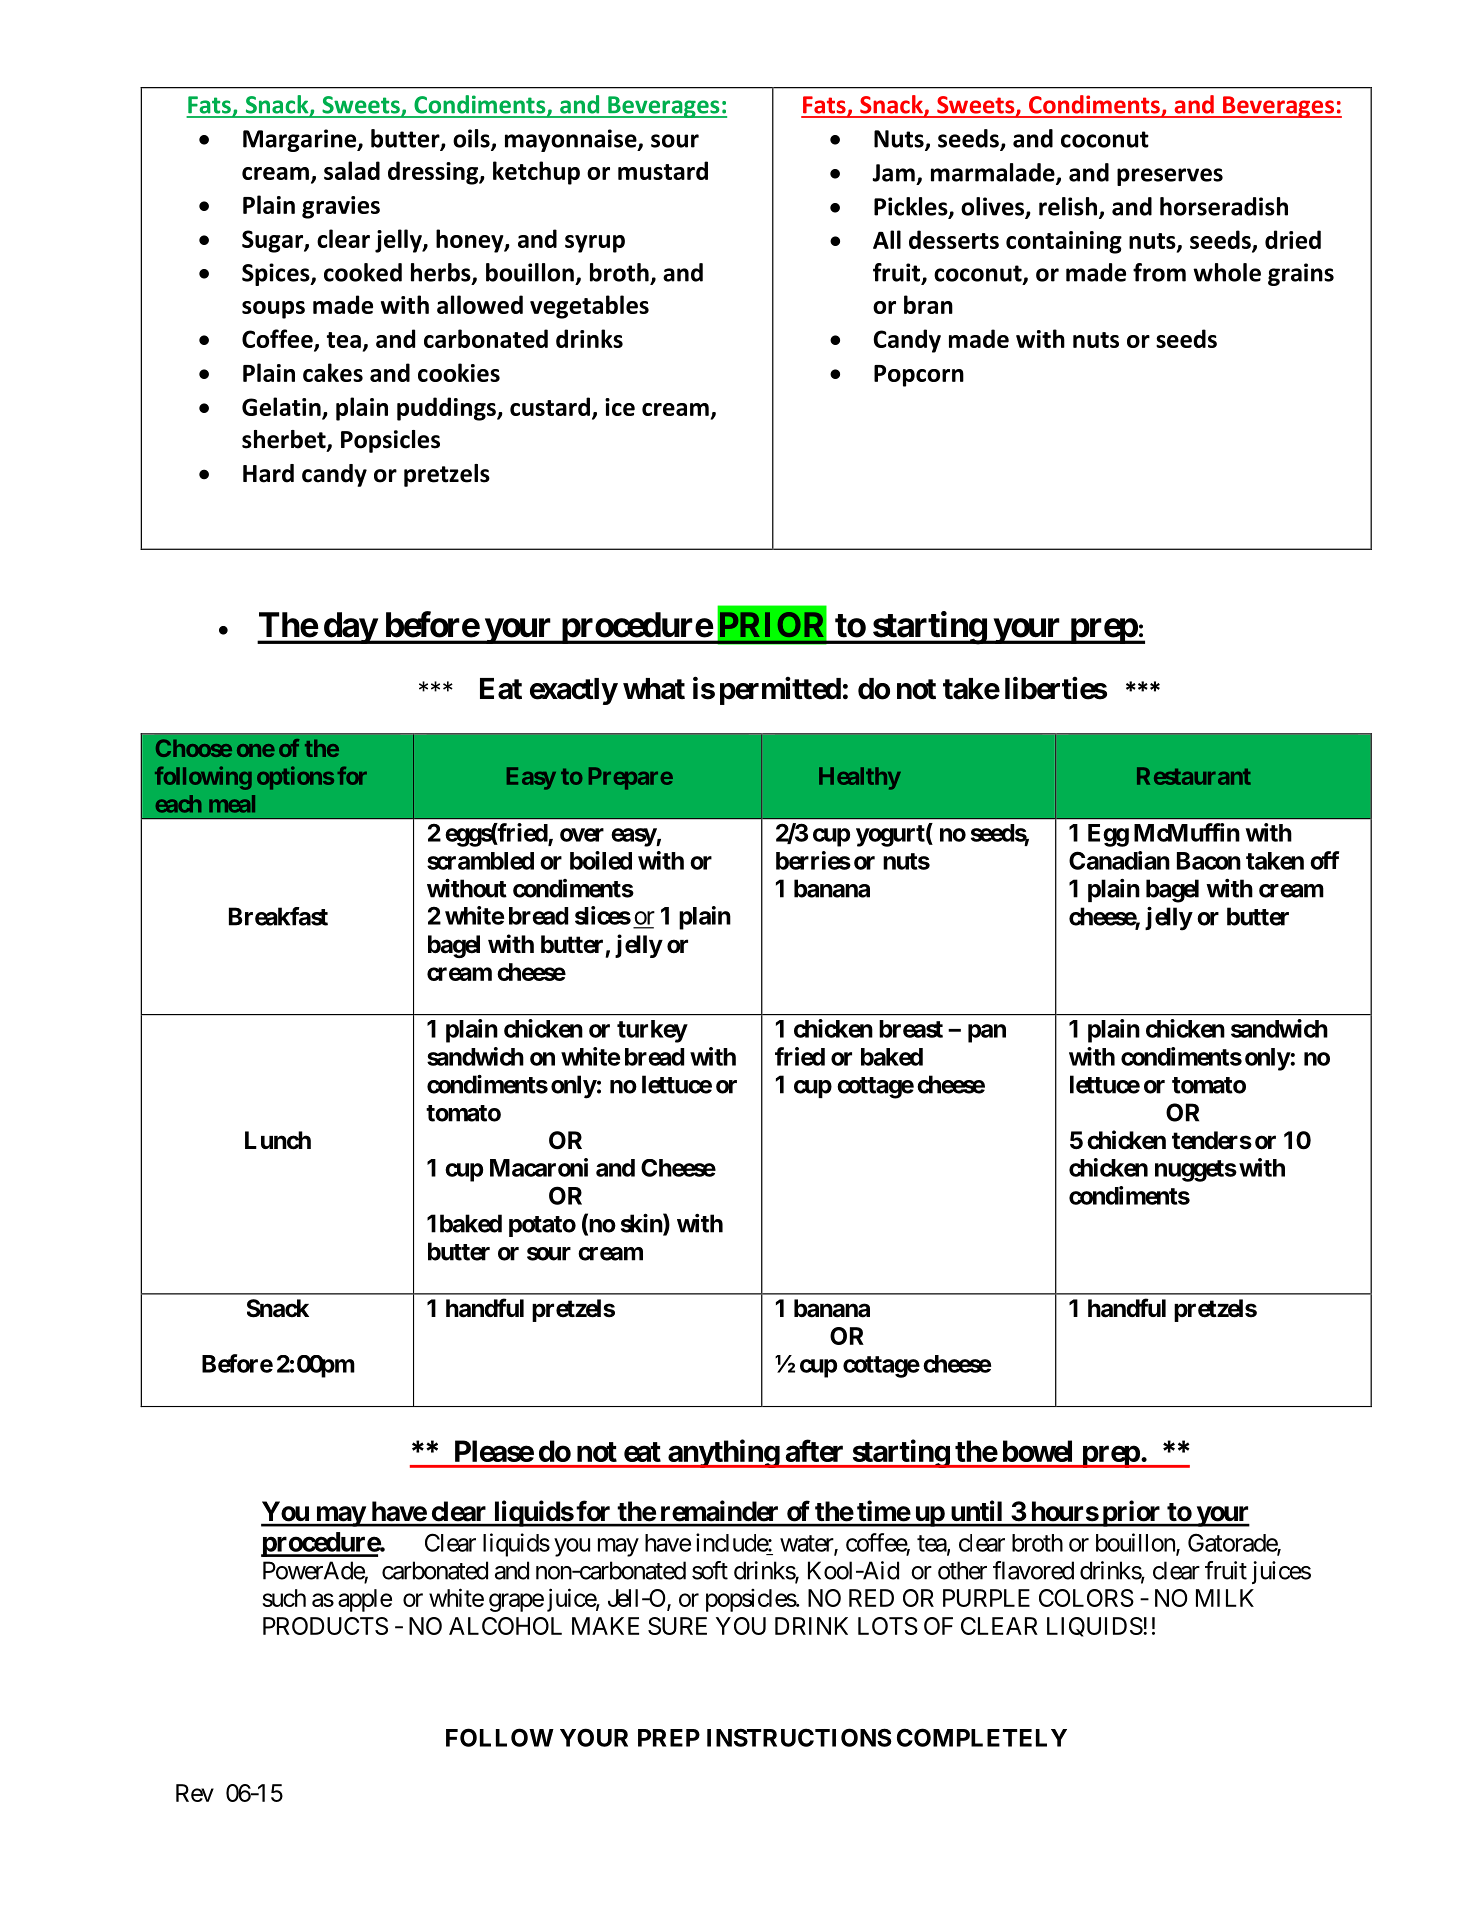 The width and height of the screenshot is (1480, 1916). Describe the element at coordinates (893, 173) in the screenshot. I see `Jam` at that location.
